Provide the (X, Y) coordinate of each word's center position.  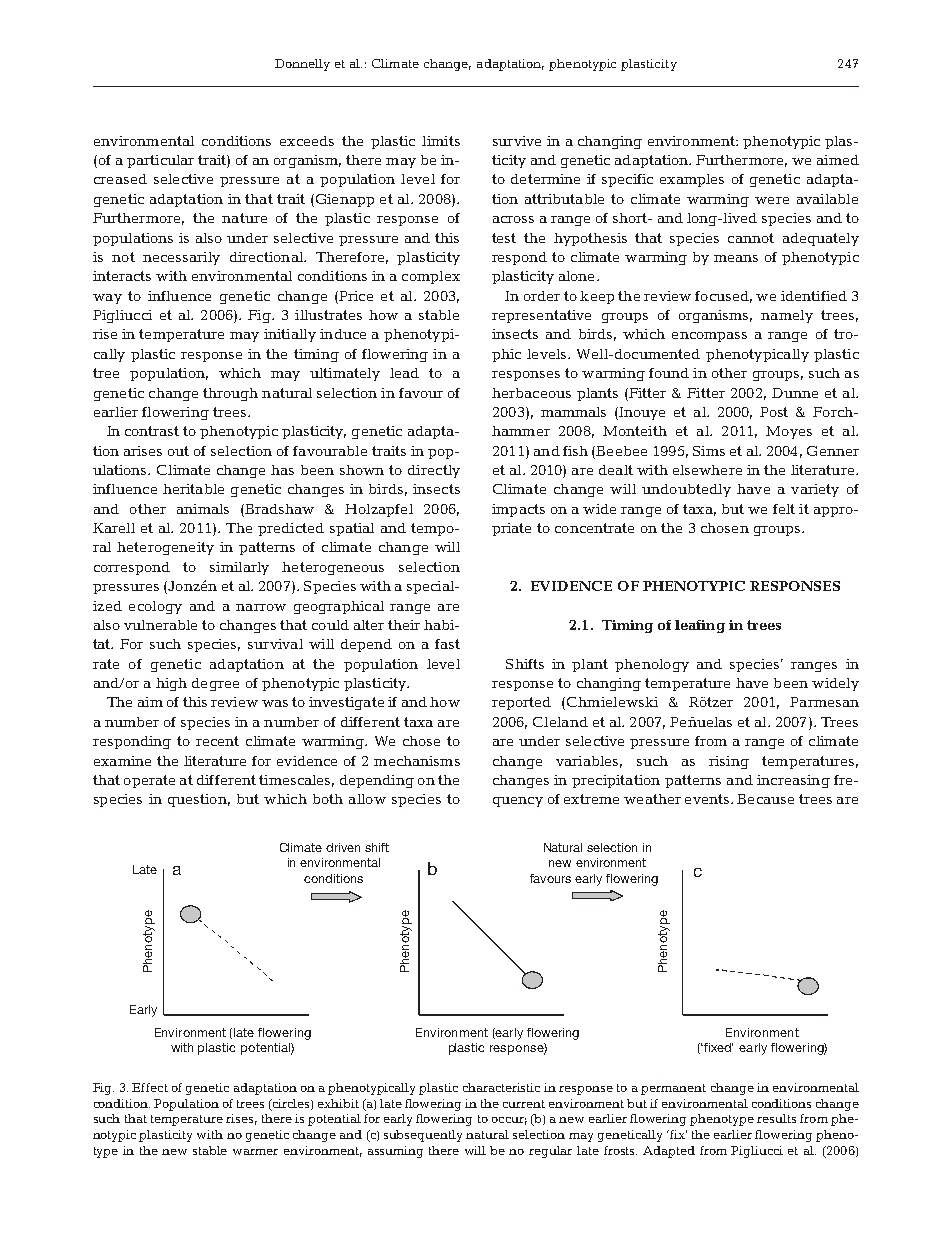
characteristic (501, 1087)
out (178, 451)
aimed (838, 160)
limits (441, 141)
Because (765, 799)
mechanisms (417, 761)
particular (160, 161)
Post (774, 412)
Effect (150, 1087)
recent (217, 741)
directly (434, 471)
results (776, 1118)
